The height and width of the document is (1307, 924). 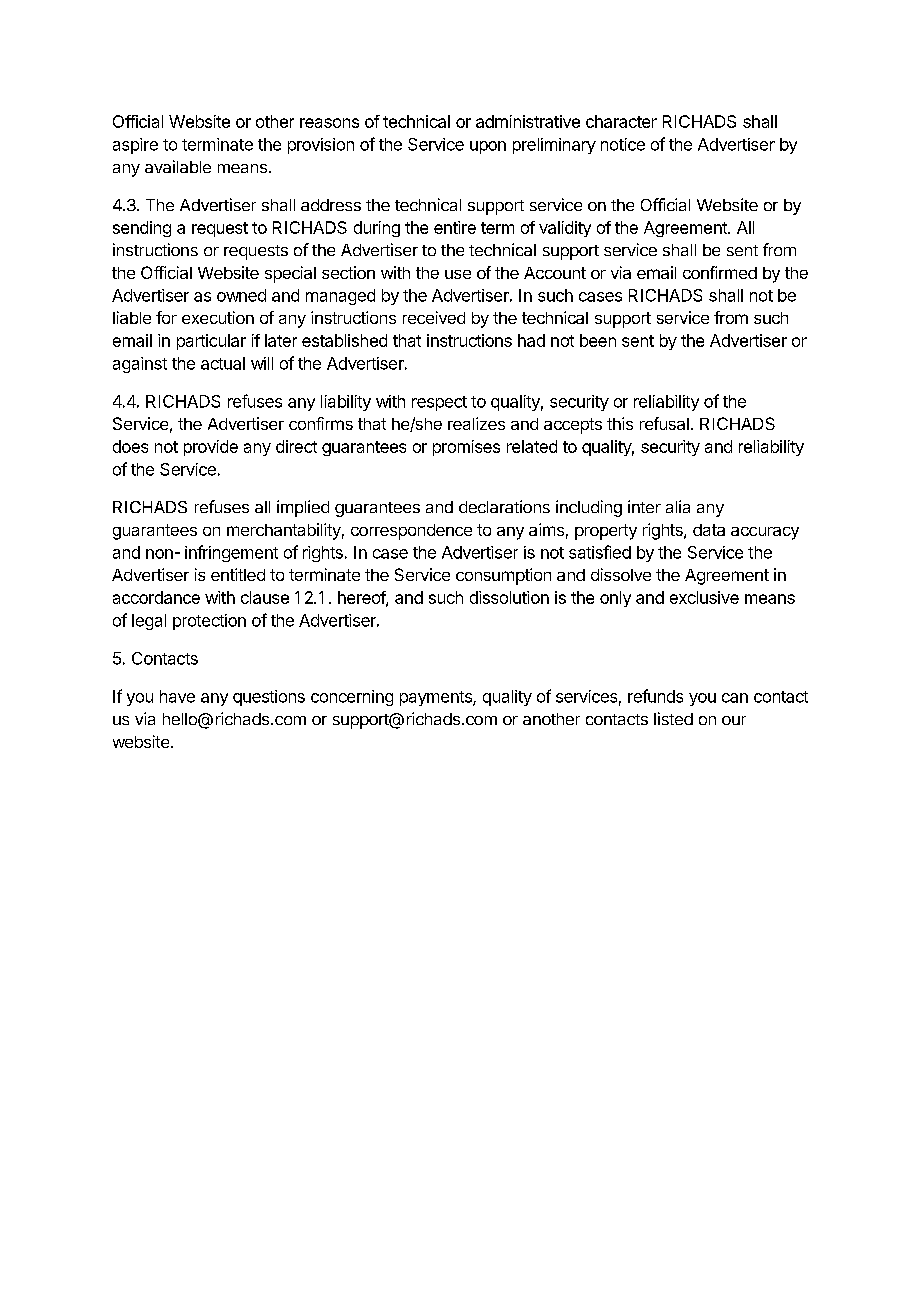 What do you see at coordinates (503, 576) in the document?
I see `consumption` at bounding box center [503, 576].
